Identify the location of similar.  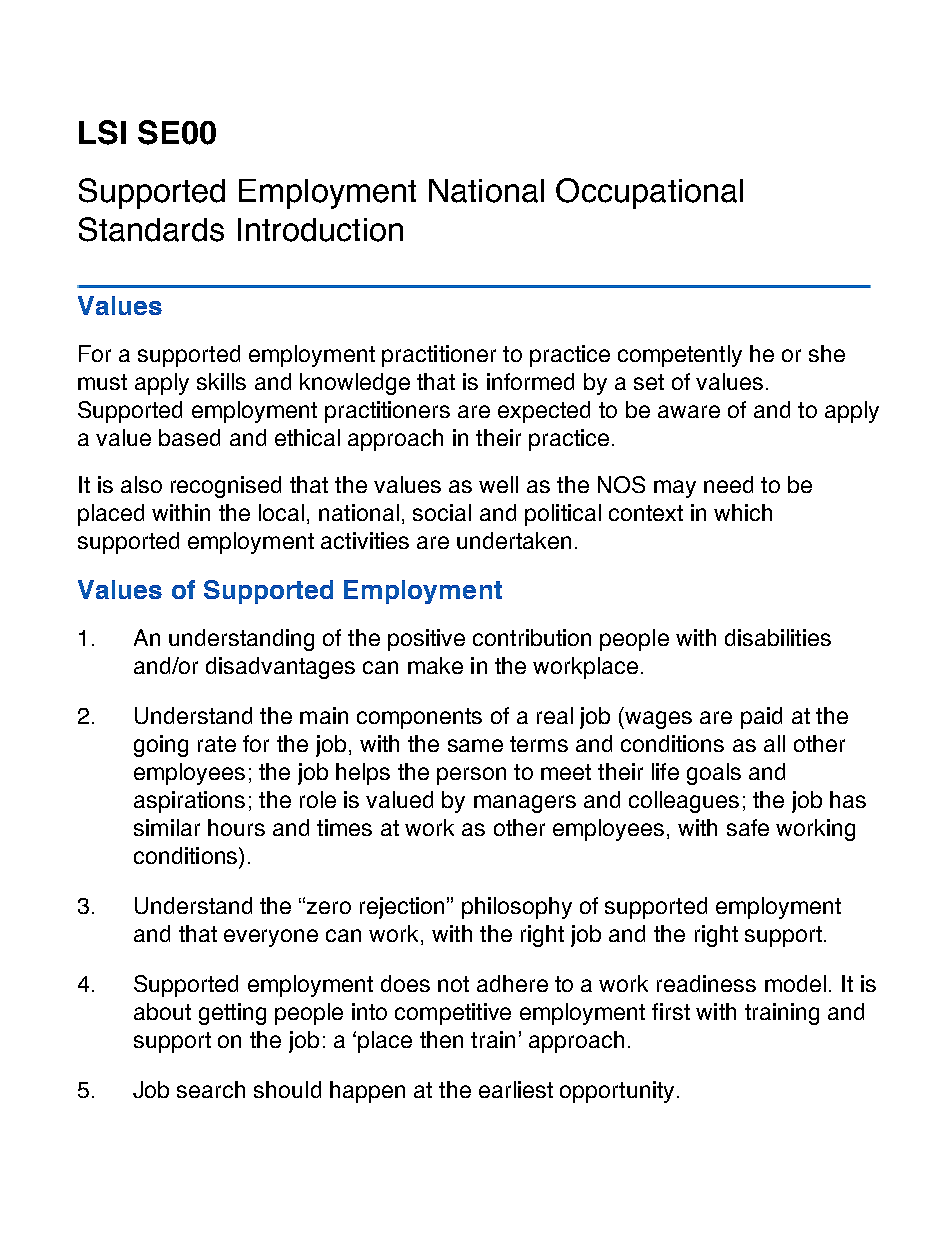
(167, 827).
